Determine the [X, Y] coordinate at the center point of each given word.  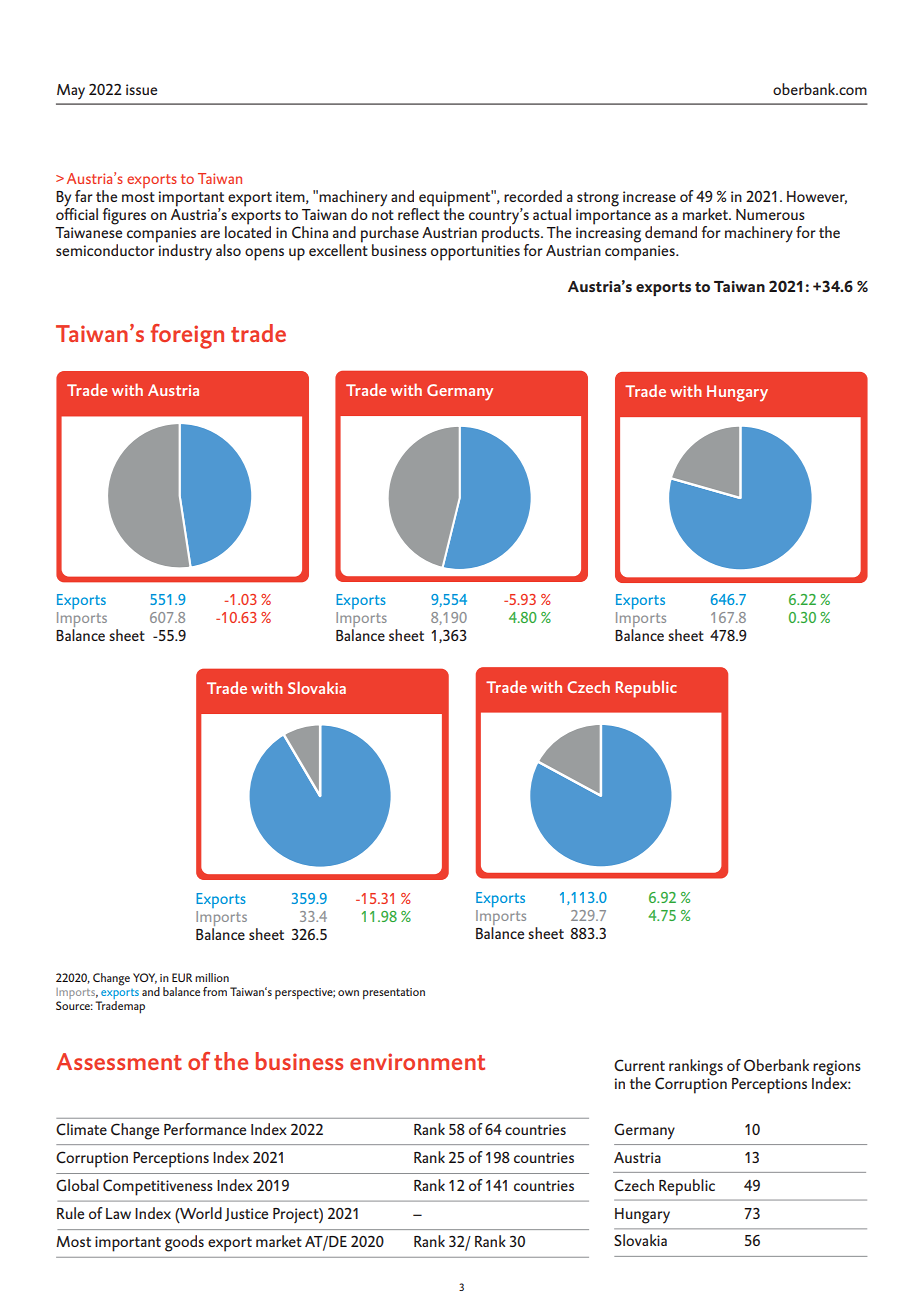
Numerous [770, 214]
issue [141, 89]
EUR [182, 977]
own [348, 993]
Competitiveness [158, 1187]
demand [671, 232]
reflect [419, 213]
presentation [394, 994]
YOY [145, 978]
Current [639, 1065]
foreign [187, 336]
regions [837, 1069]
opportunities [475, 253]
